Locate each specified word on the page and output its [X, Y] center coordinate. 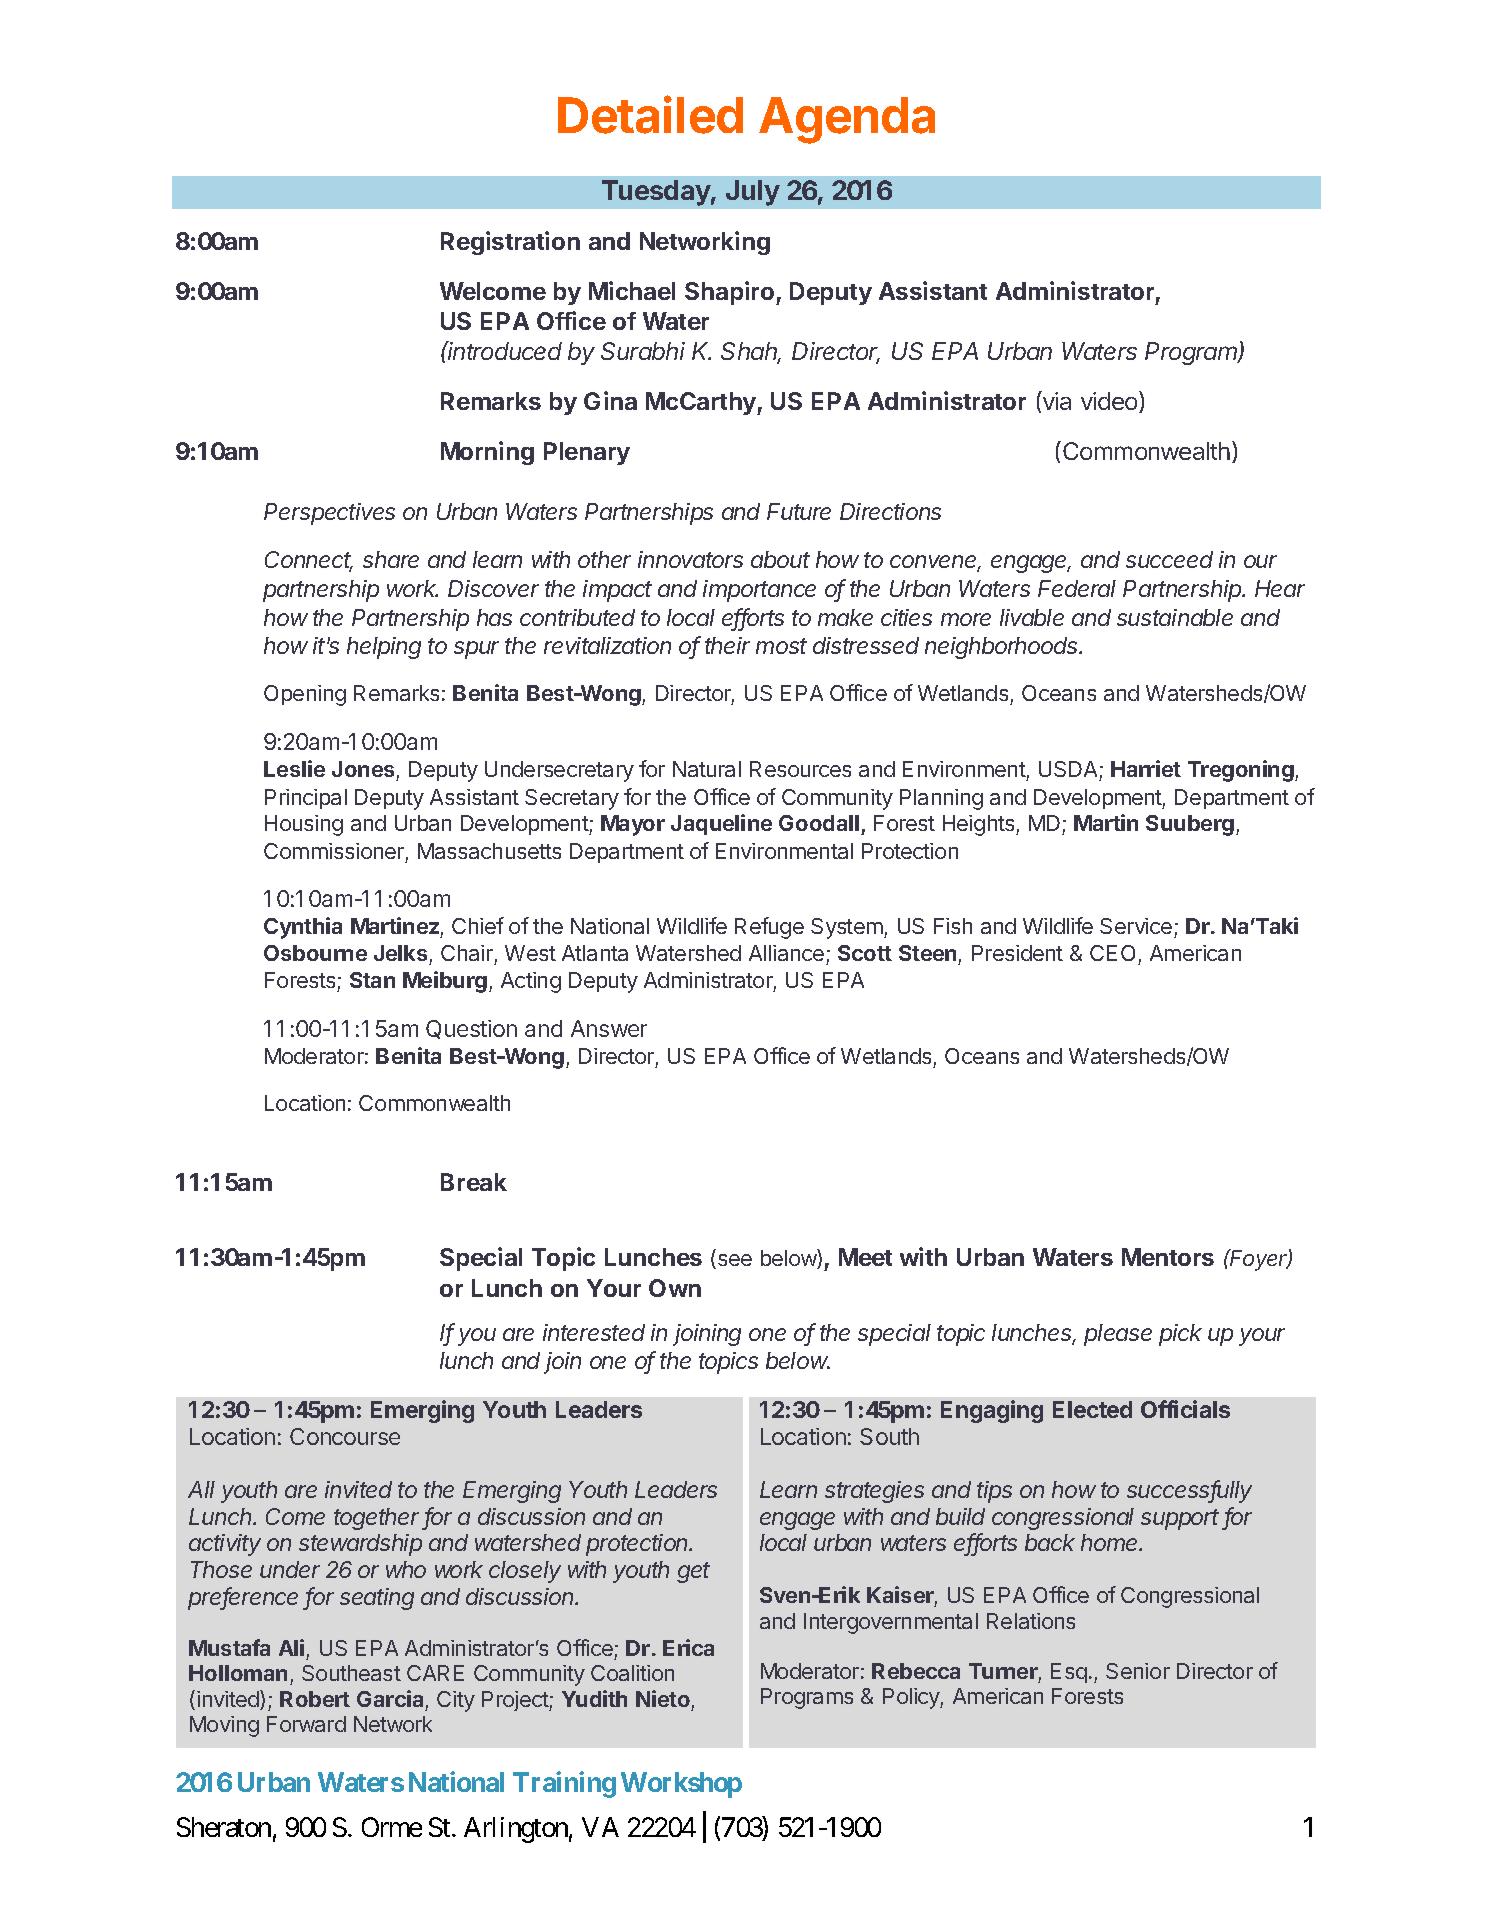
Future [799, 511]
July [753, 193]
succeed [1169, 559]
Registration [510, 243]
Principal [306, 799]
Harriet [1146, 768]
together [378, 1519]
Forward [306, 1724]
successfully [1189, 1491]
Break [474, 1182]
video [1110, 402]
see [733, 1261]
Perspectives [329, 514]
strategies [874, 1492]
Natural [707, 769]
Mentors [1168, 1257]
